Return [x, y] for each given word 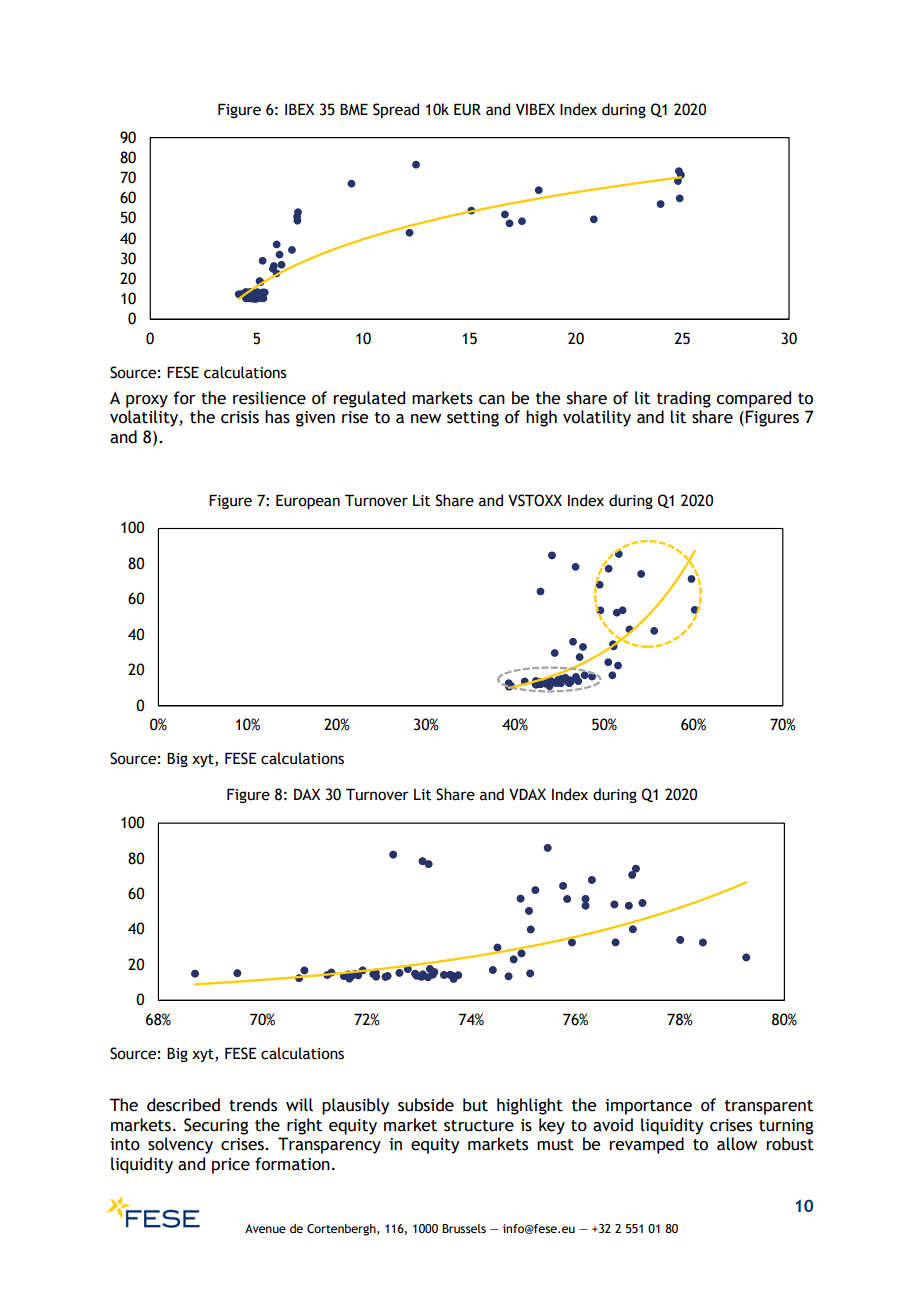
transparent [769, 1107]
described [183, 1105]
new [426, 419]
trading [684, 399]
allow [737, 1144]
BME [354, 109]
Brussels [464, 1228]
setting [473, 419]
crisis [240, 417]
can [492, 400]
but [475, 1105]
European [308, 501]
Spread [396, 110]
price [231, 1166]
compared [753, 399]
